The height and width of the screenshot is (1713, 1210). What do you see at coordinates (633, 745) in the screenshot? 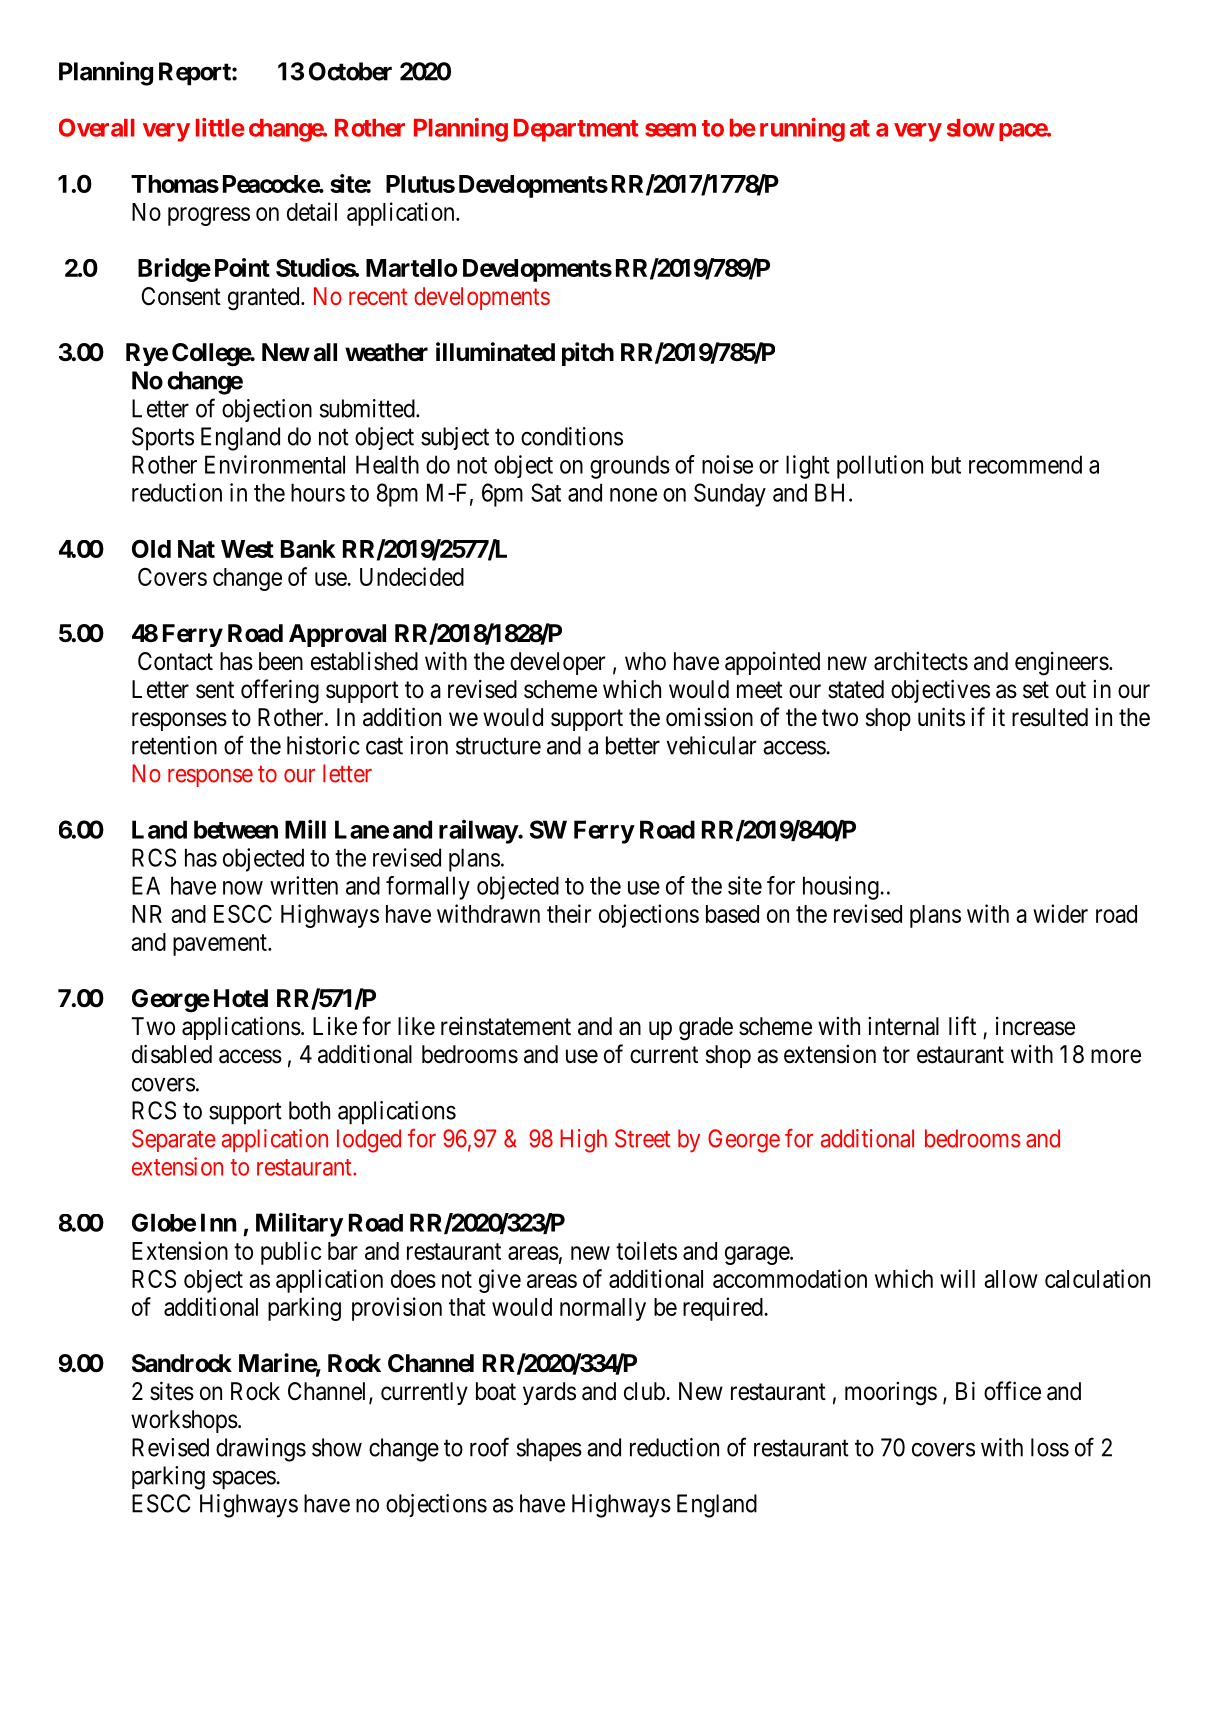
I see `better` at bounding box center [633, 745].
